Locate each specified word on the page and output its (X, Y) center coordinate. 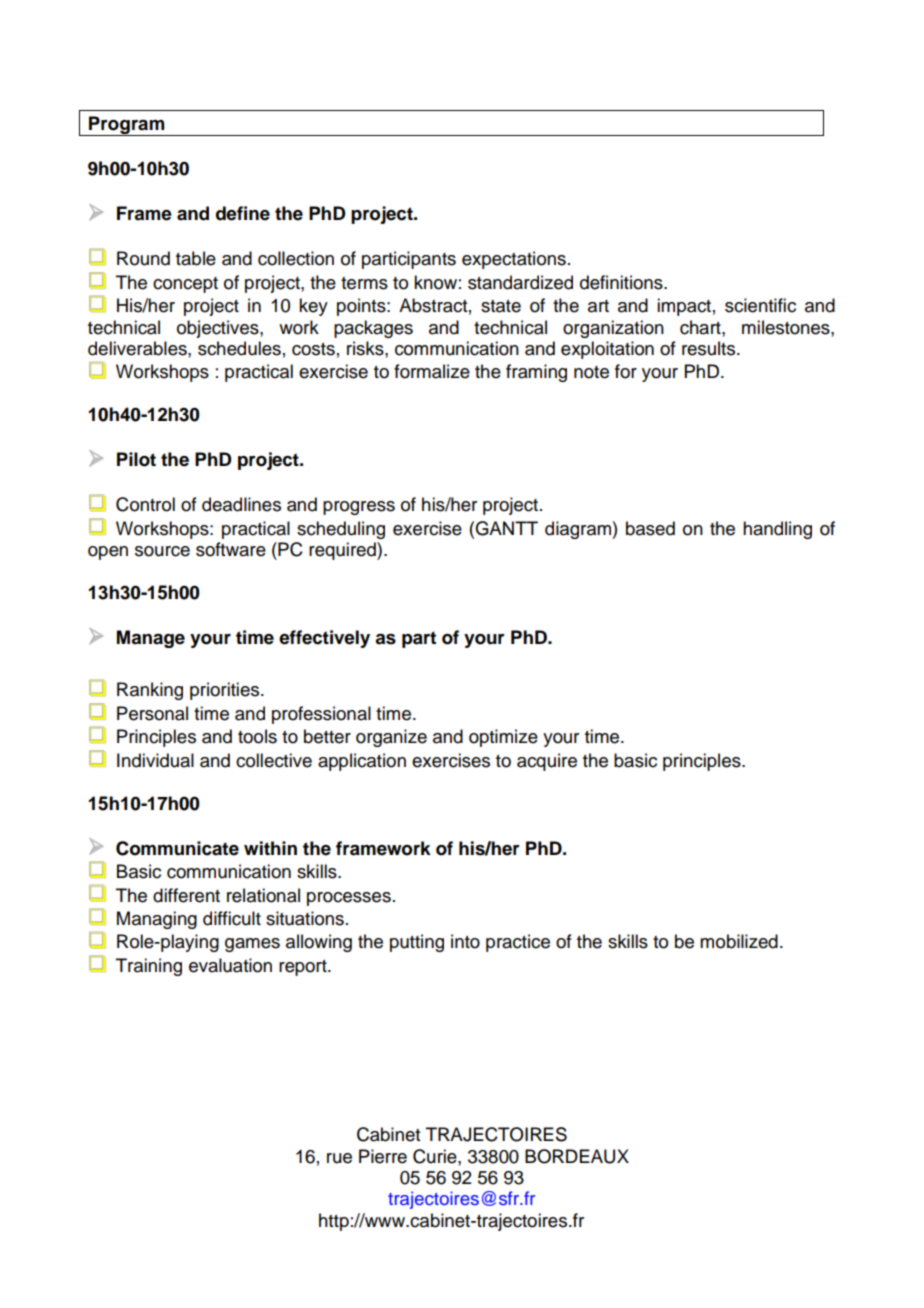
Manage (151, 639)
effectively (324, 639)
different (186, 895)
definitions (622, 282)
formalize (432, 371)
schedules (239, 348)
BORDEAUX (577, 1156)
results (710, 348)
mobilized (739, 941)
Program (127, 126)
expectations (514, 260)
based (650, 528)
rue (339, 1158)
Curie (436, 1156)
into (465, 941)
